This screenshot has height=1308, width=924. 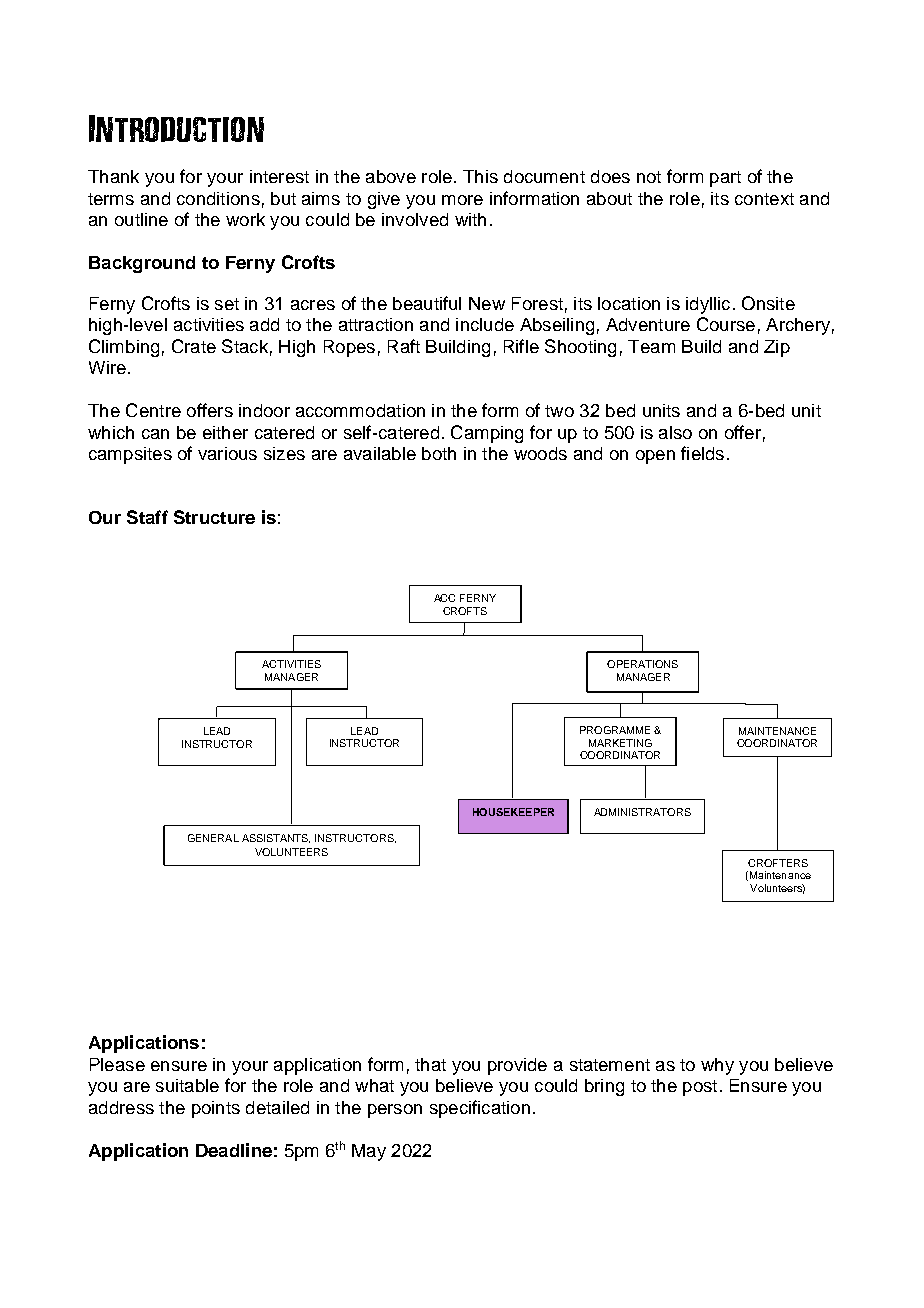 I want to click on post, so click(x=700, y=1088).
